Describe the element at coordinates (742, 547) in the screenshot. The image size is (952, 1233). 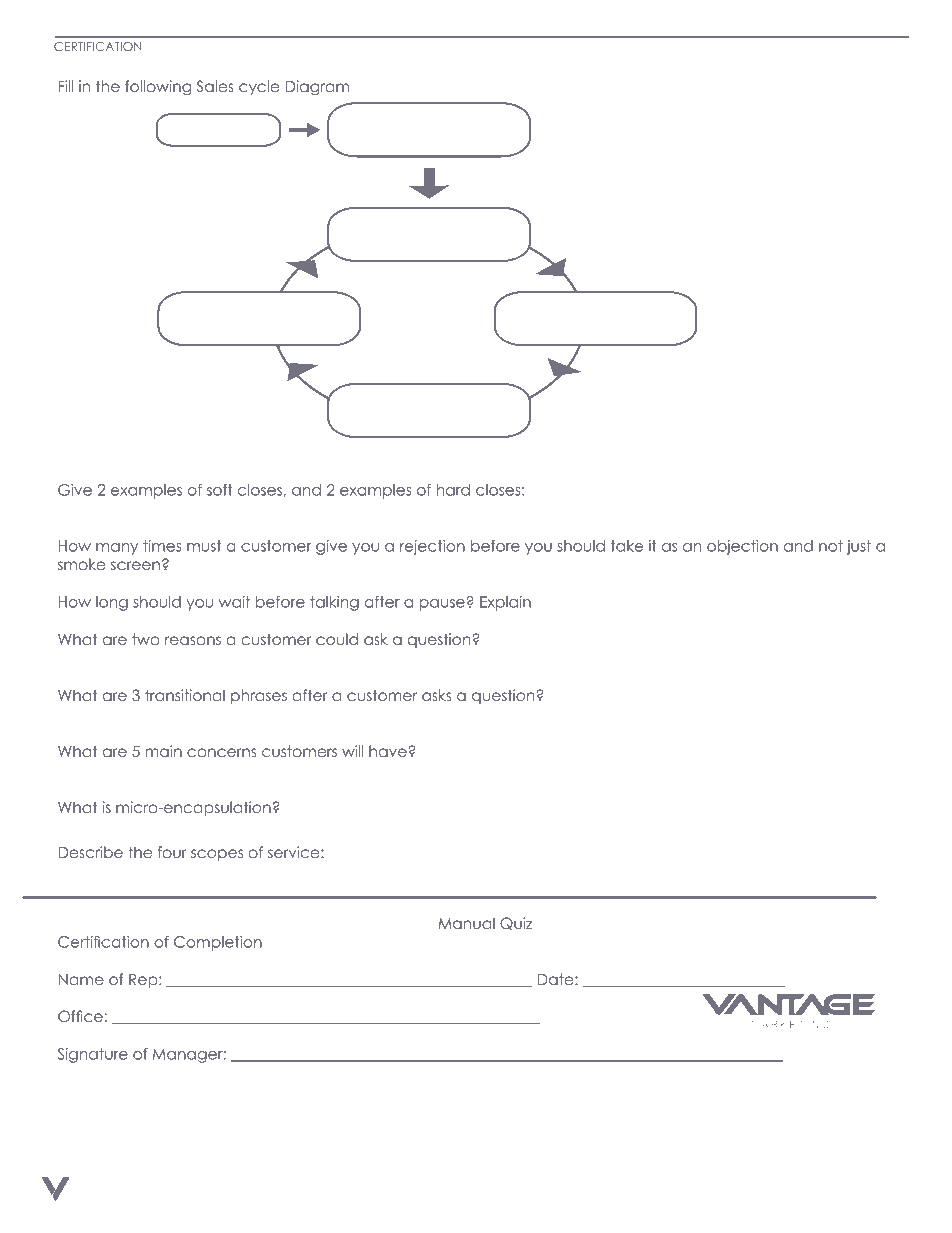
I see `objection` at that location.
